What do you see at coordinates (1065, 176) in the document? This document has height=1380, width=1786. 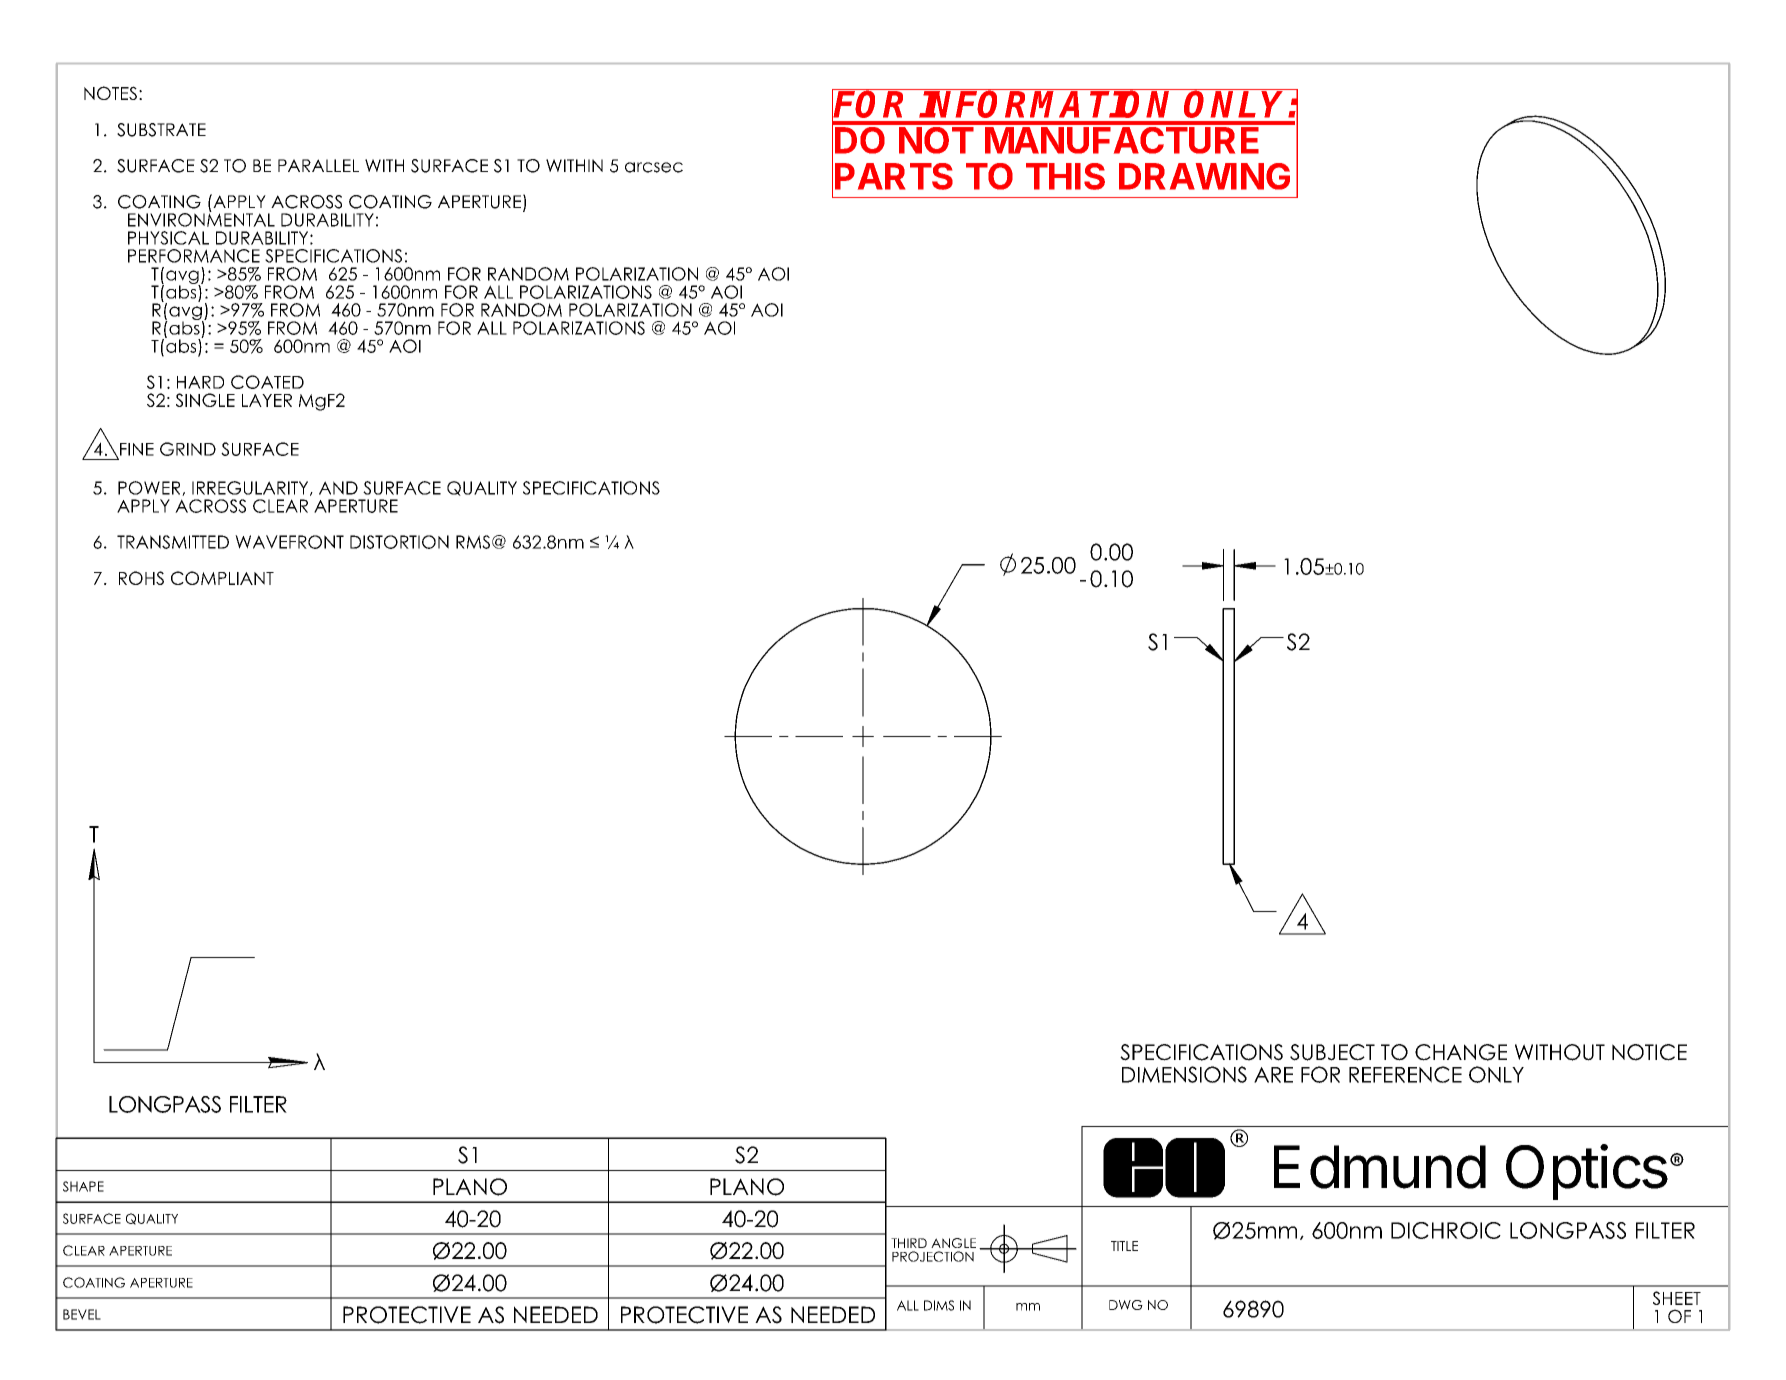 I see `THIS` at bounding box center [1065, 176].
